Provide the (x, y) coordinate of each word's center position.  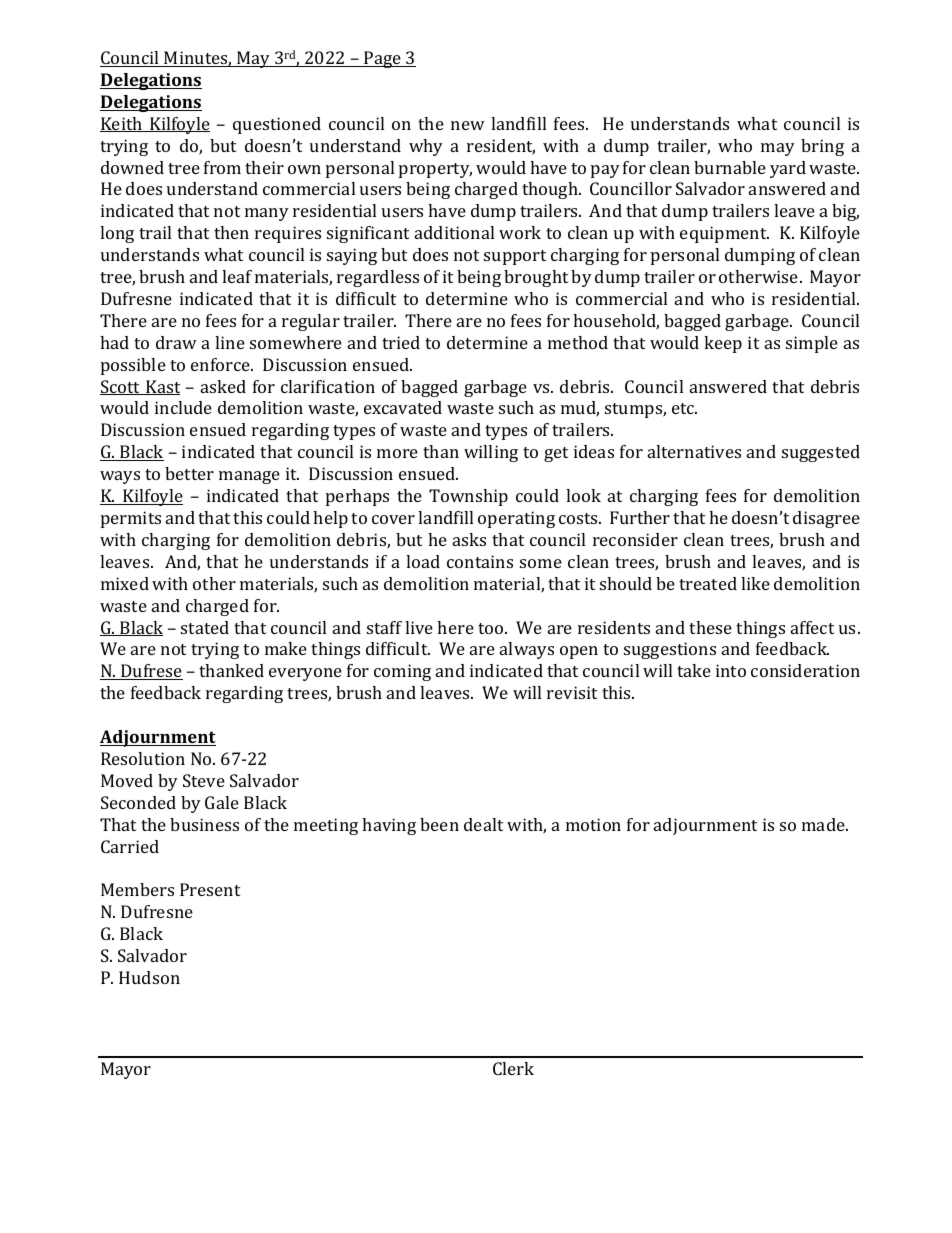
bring (822, 147)
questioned (277, 125)
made (824, 824)
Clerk (513, 1068)
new (468, 125)
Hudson (149, 977)
